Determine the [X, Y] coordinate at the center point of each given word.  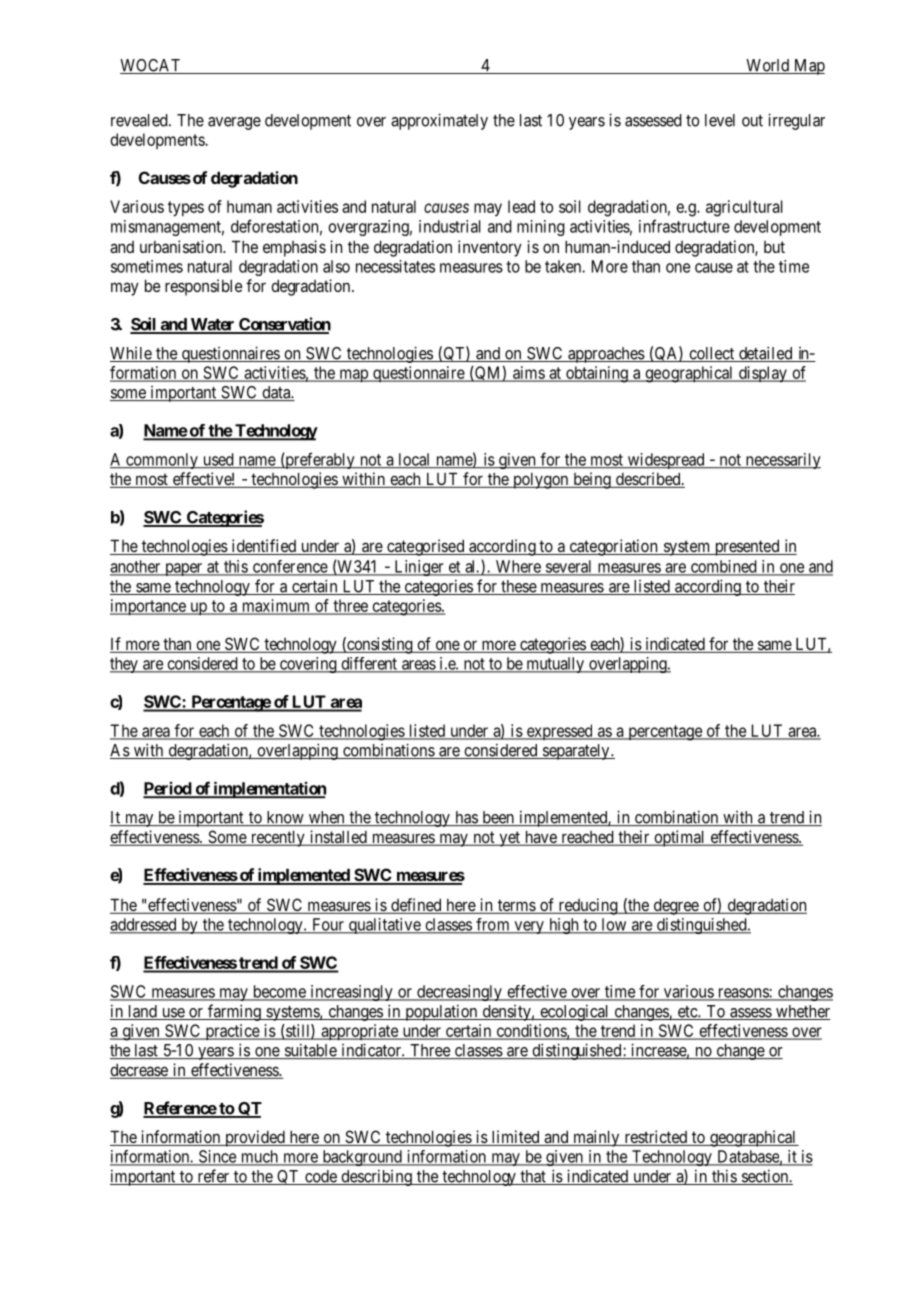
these [518, 587]
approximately [439, 121]
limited [515, 1138]
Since [217, 1157]
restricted [655, 1138]
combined [723, 567]
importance [149, 607]
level [720, 120]
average [234, 123]
